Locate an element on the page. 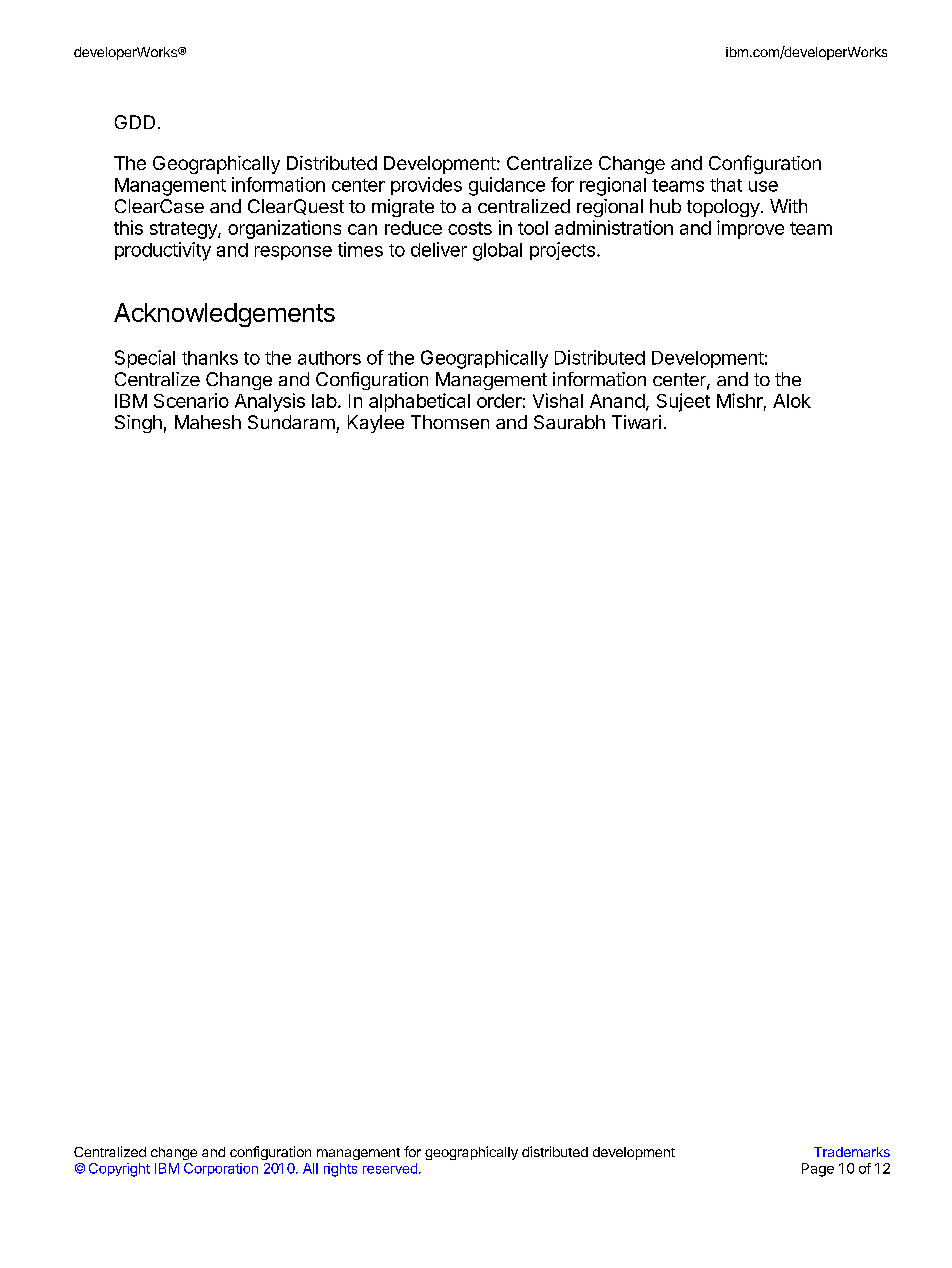  GDD is located at coordinates (135, 122).
